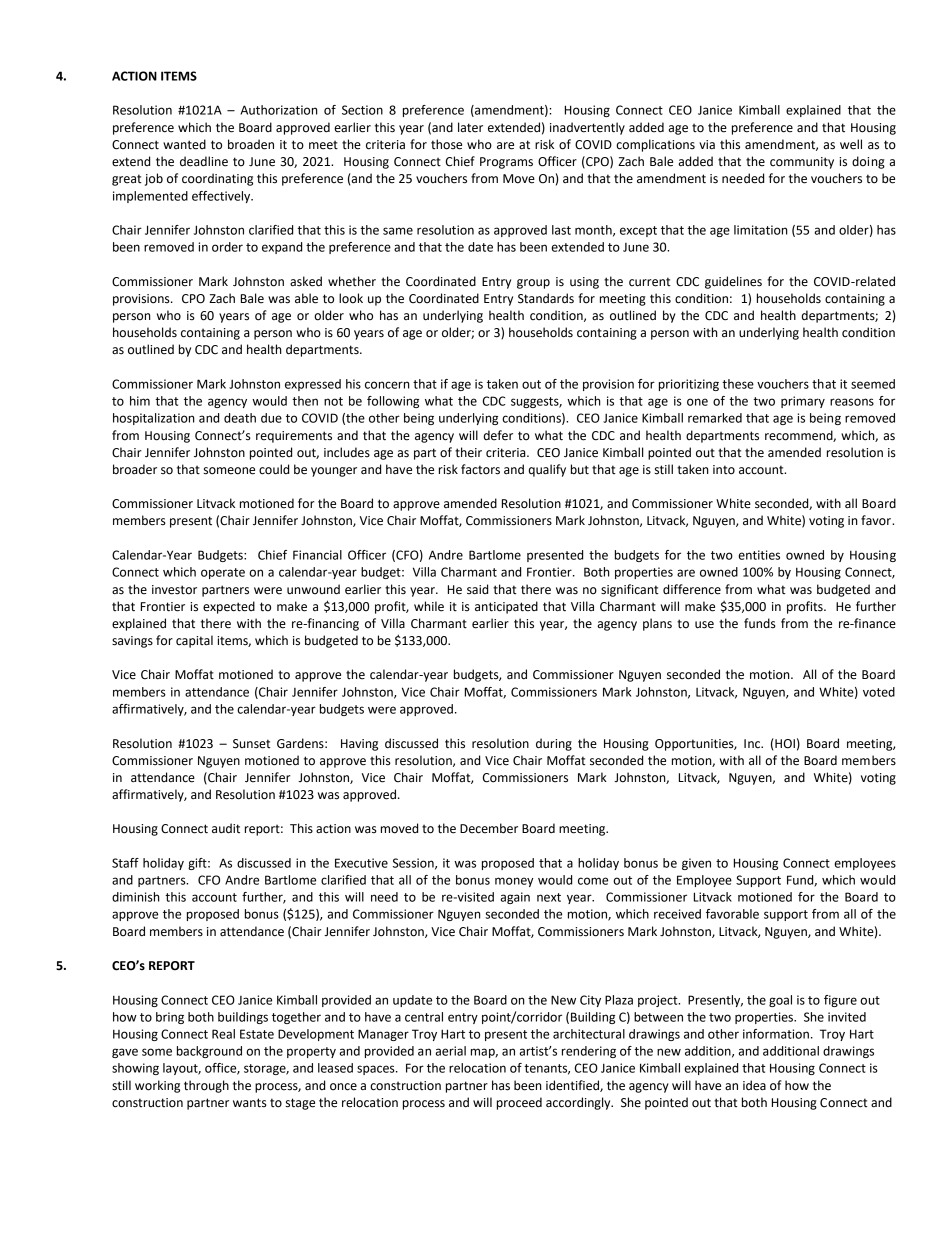  Describe the element at coordinates (506, 163) in the page. I see `Programs` at that location.
